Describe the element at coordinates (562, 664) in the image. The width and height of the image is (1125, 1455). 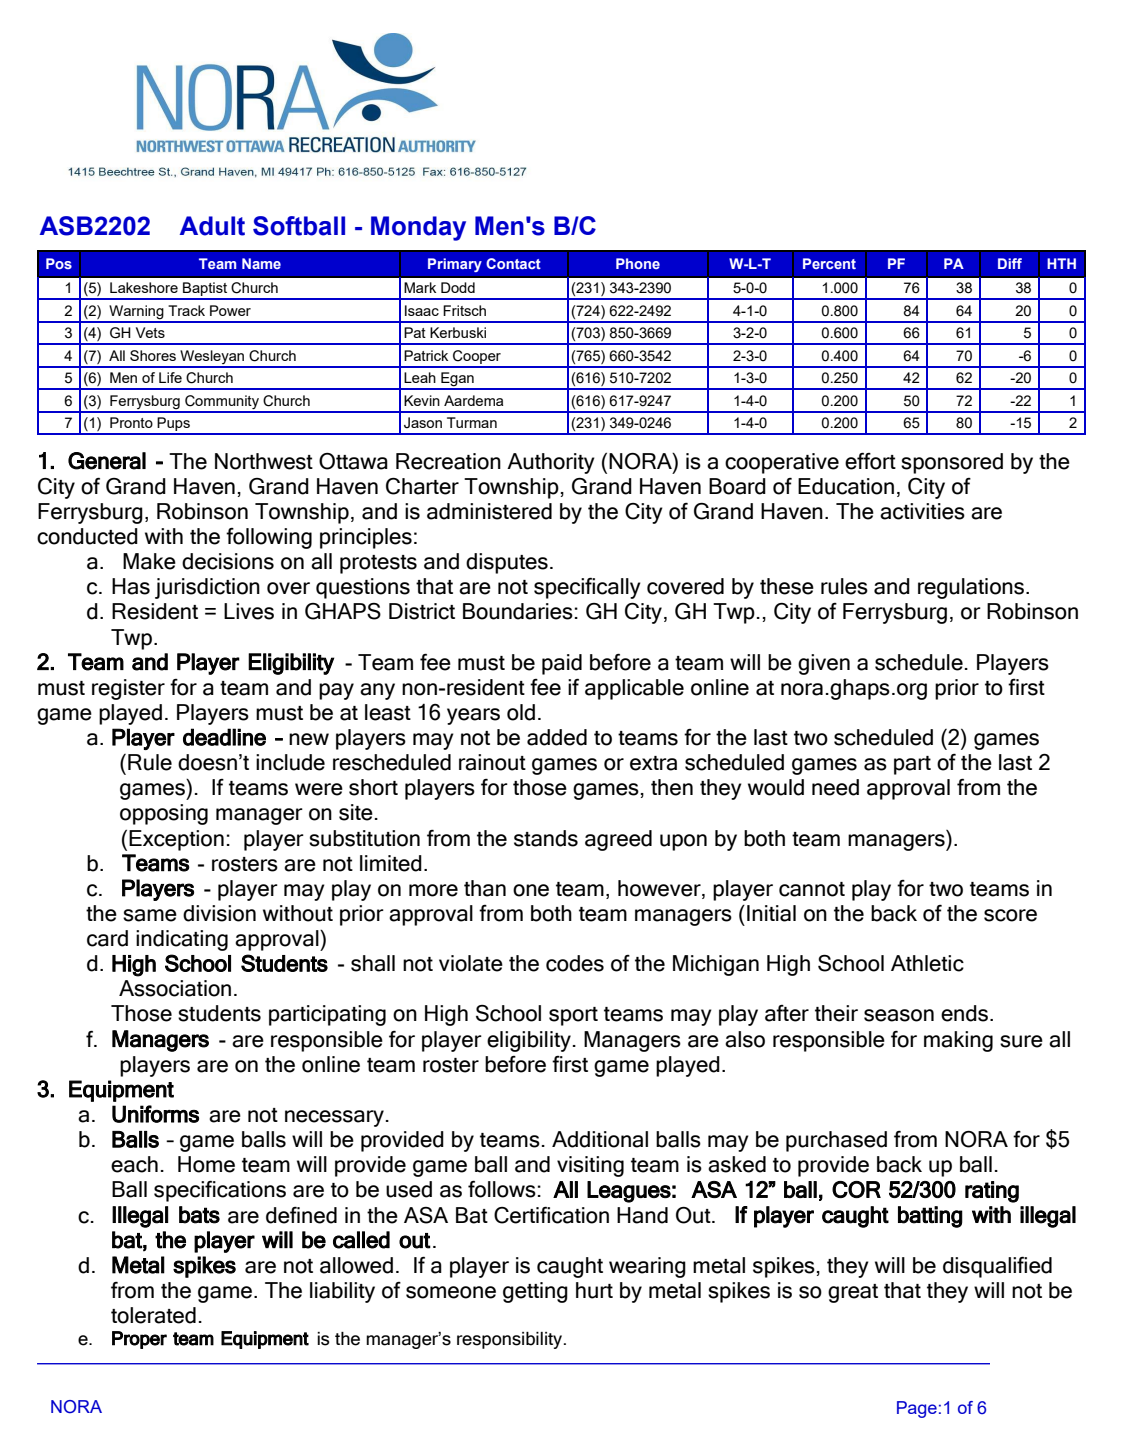
I see `paid` at that location.
